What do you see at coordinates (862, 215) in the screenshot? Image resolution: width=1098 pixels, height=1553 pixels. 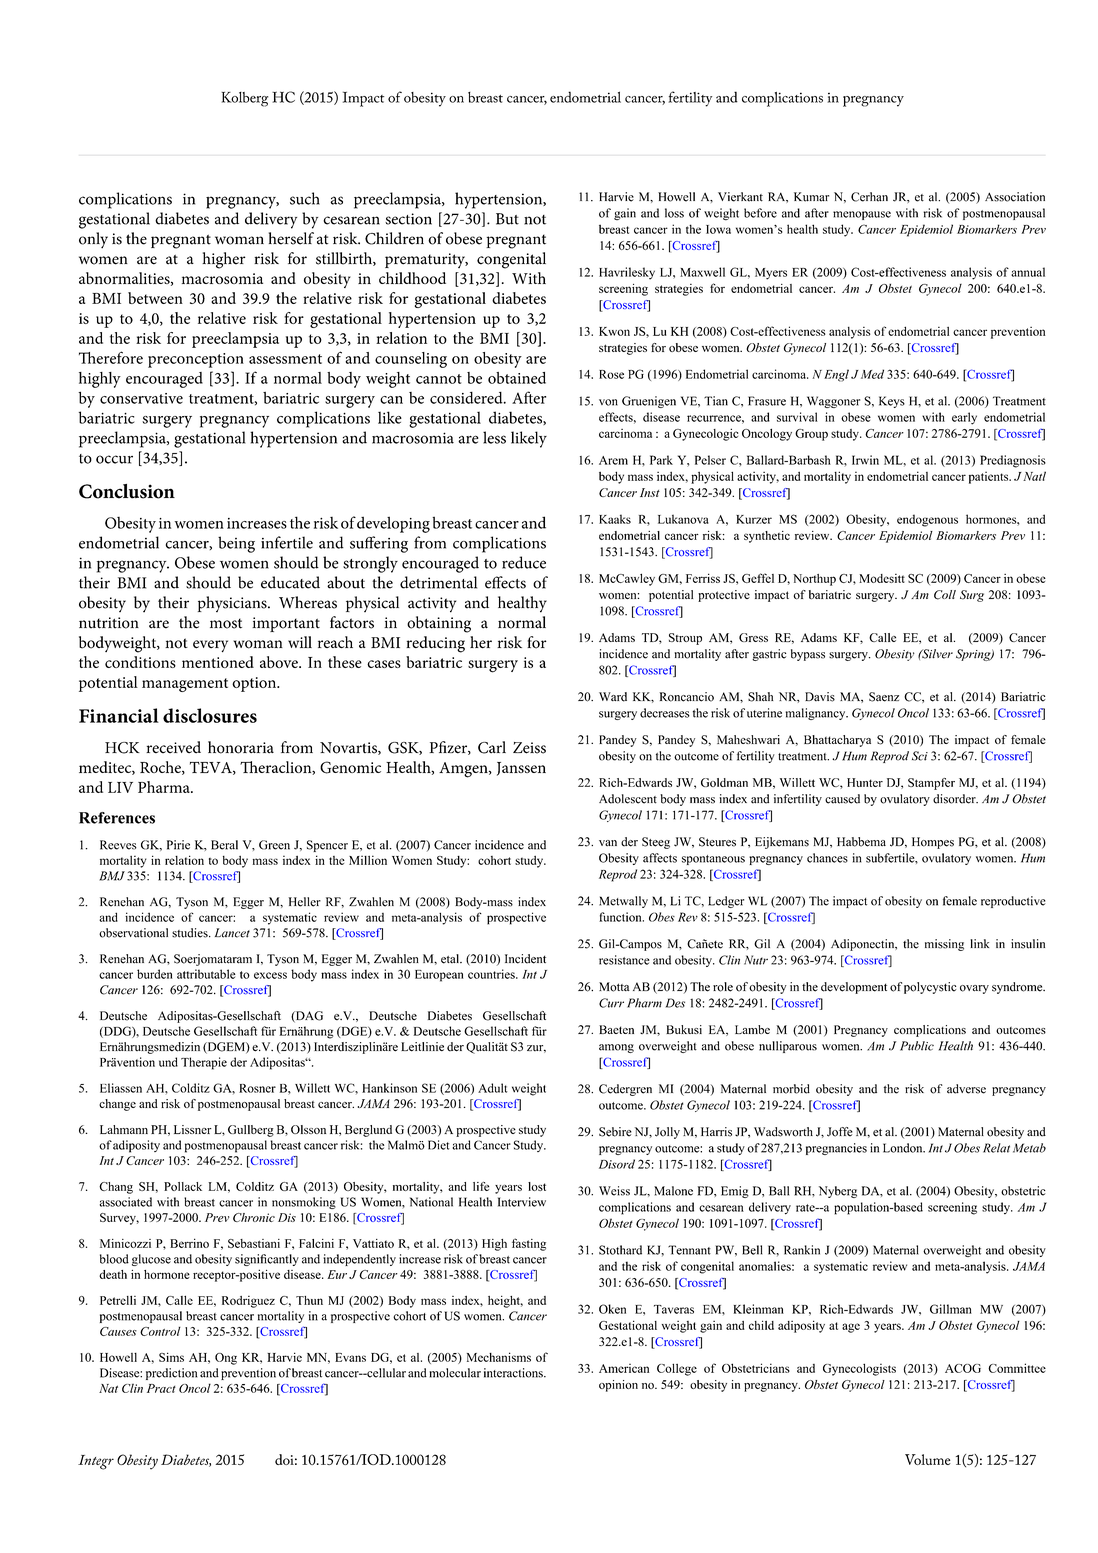 I see `menopause` at bounding box center [862, 215].
